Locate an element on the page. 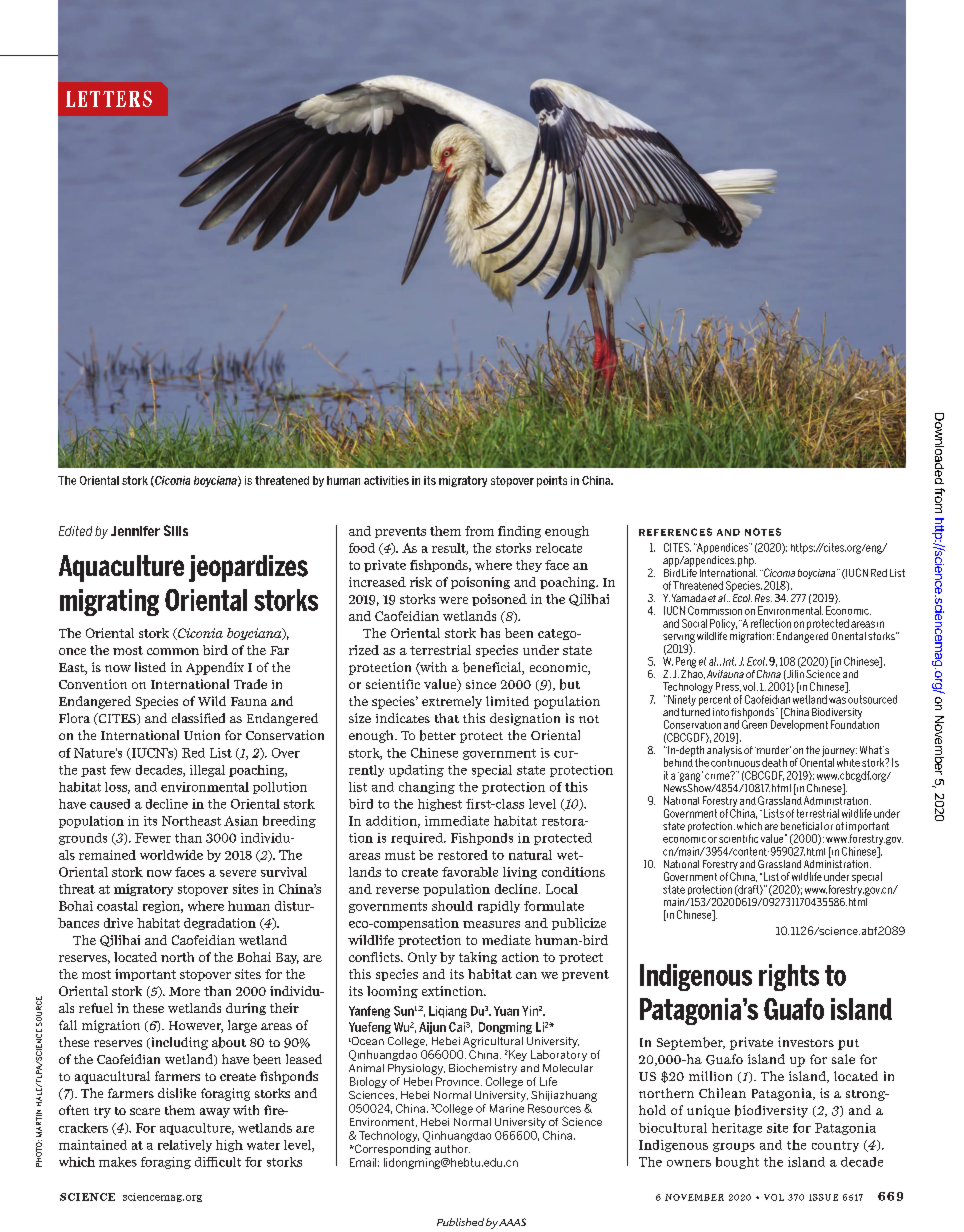 The width and height of the image is (964, 1232). NOTES is located at coordinates (763, 532).
